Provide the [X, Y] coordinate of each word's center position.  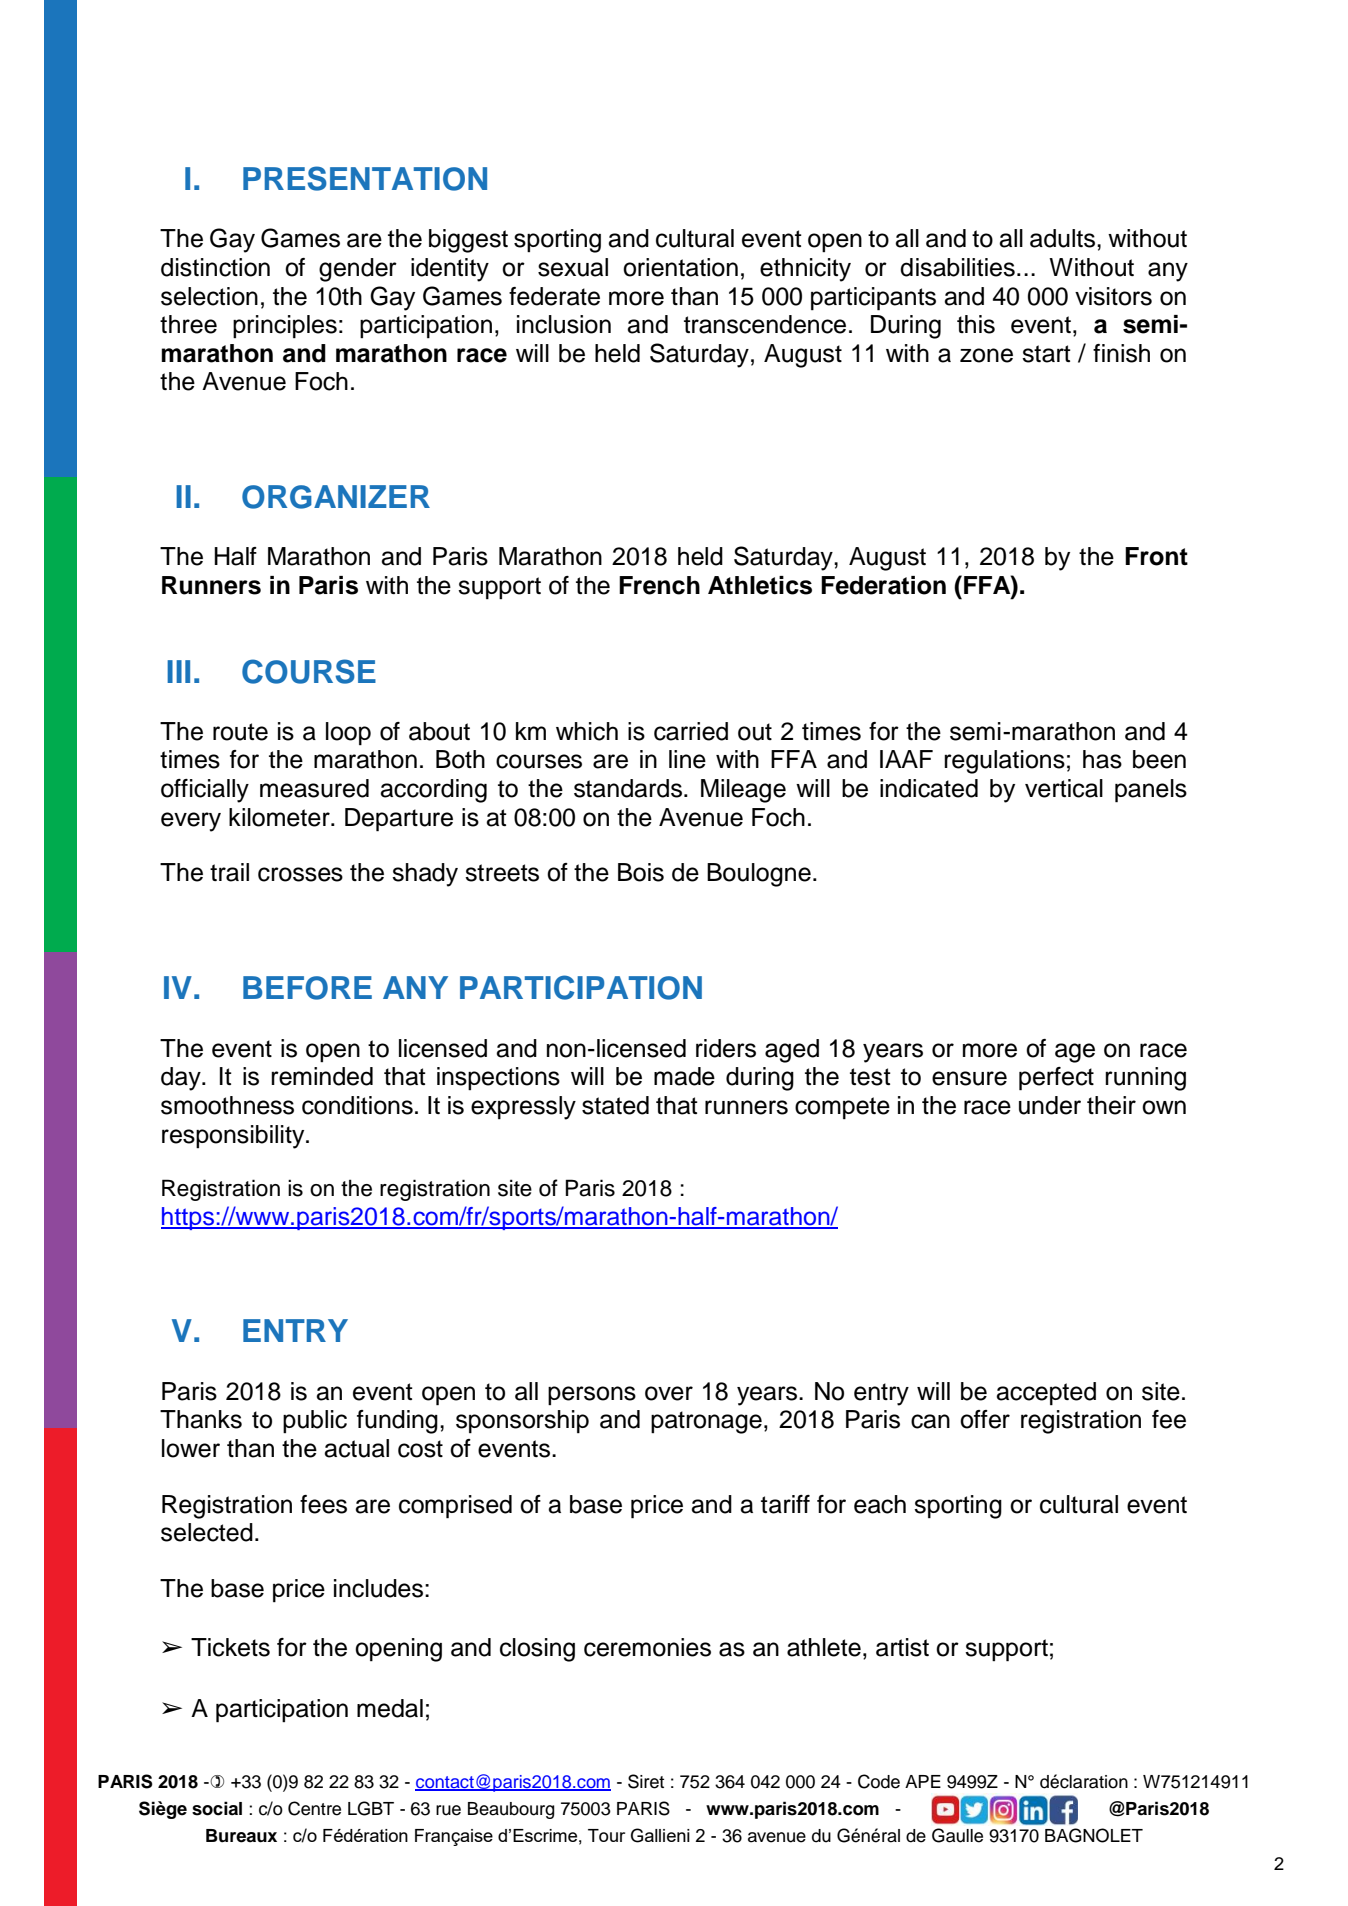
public [315, 1421]
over [669, 1393]
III [178, 671]
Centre [314, 1808]
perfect [1056, 1079]
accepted [1046, 1394]
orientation [680, 267]
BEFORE [307, 988]
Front [1156, 556]
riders [726, 1048]
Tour [606, 1835]
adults [1064, 238]
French [659, 585]
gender [358, 270]
